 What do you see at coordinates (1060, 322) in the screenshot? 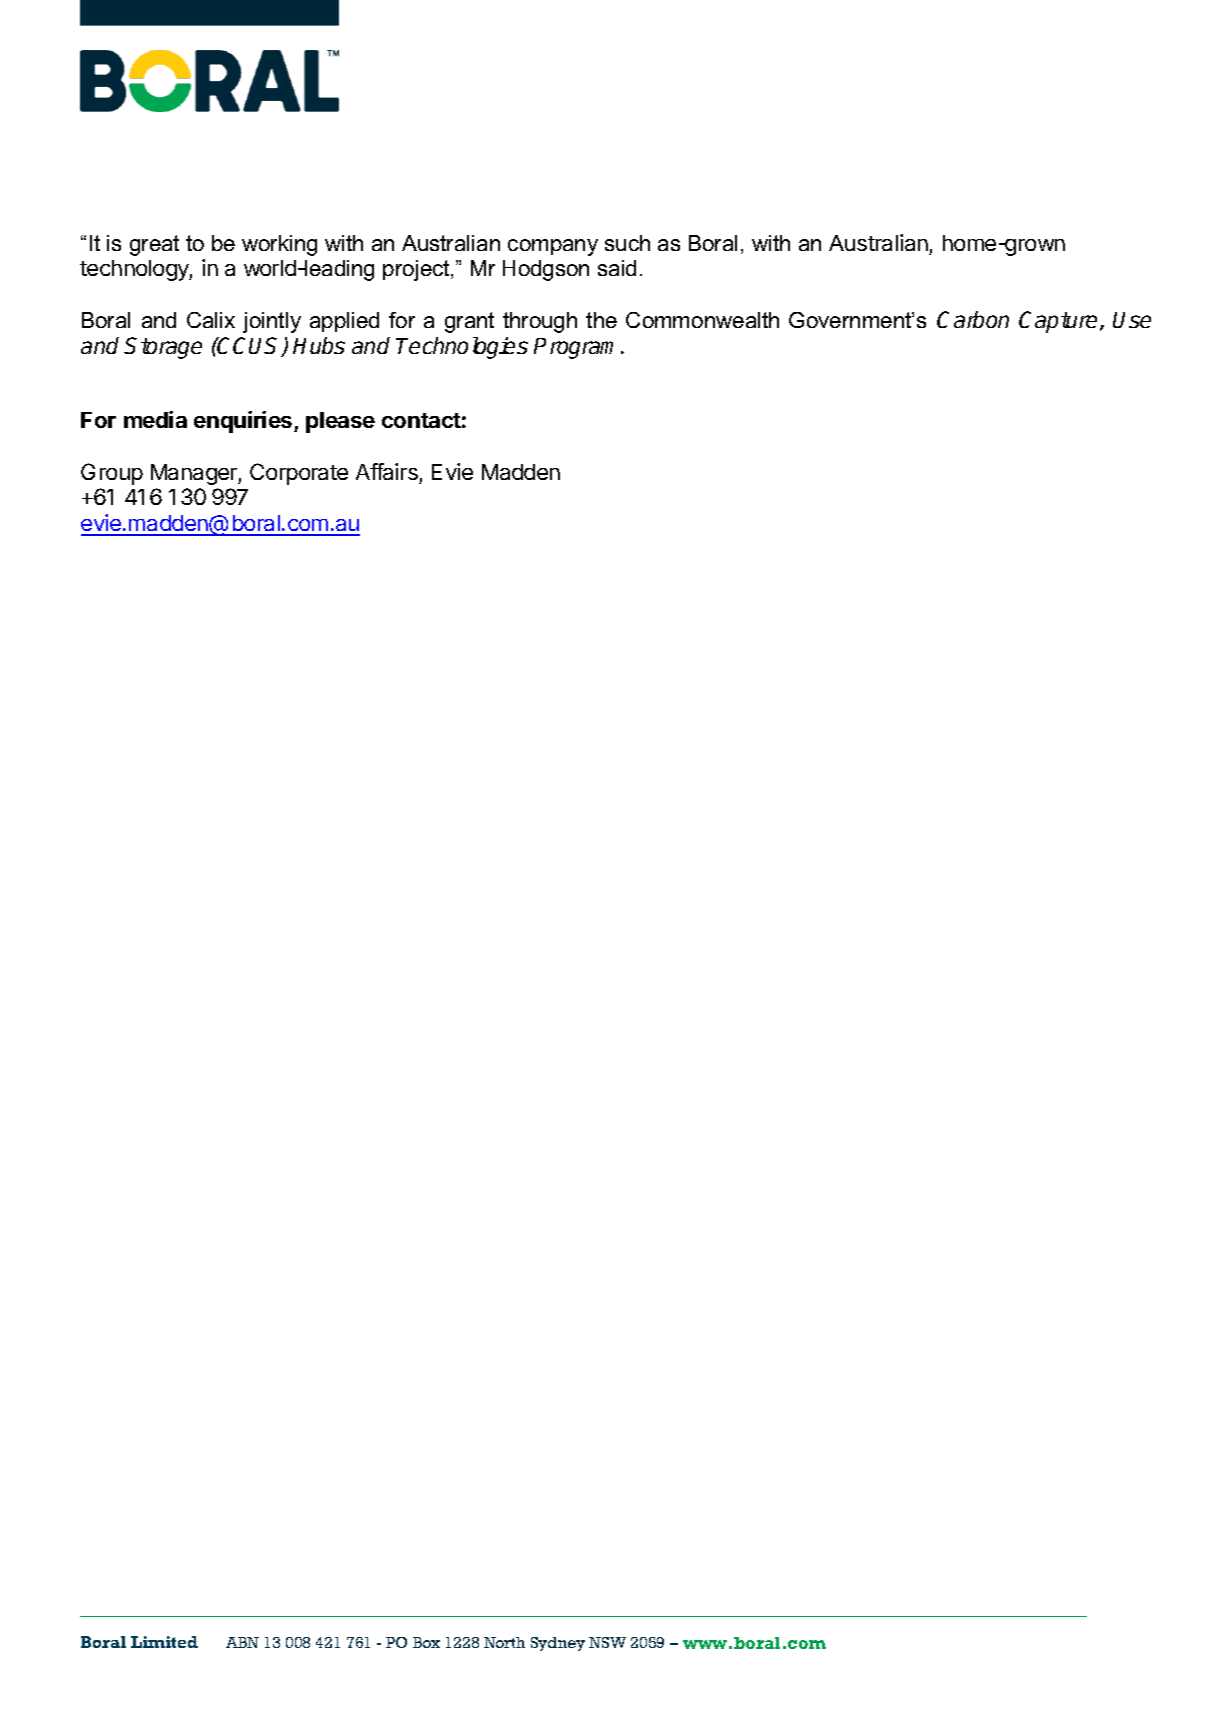
I see `Capture` at bounding box center [1060, 322].
